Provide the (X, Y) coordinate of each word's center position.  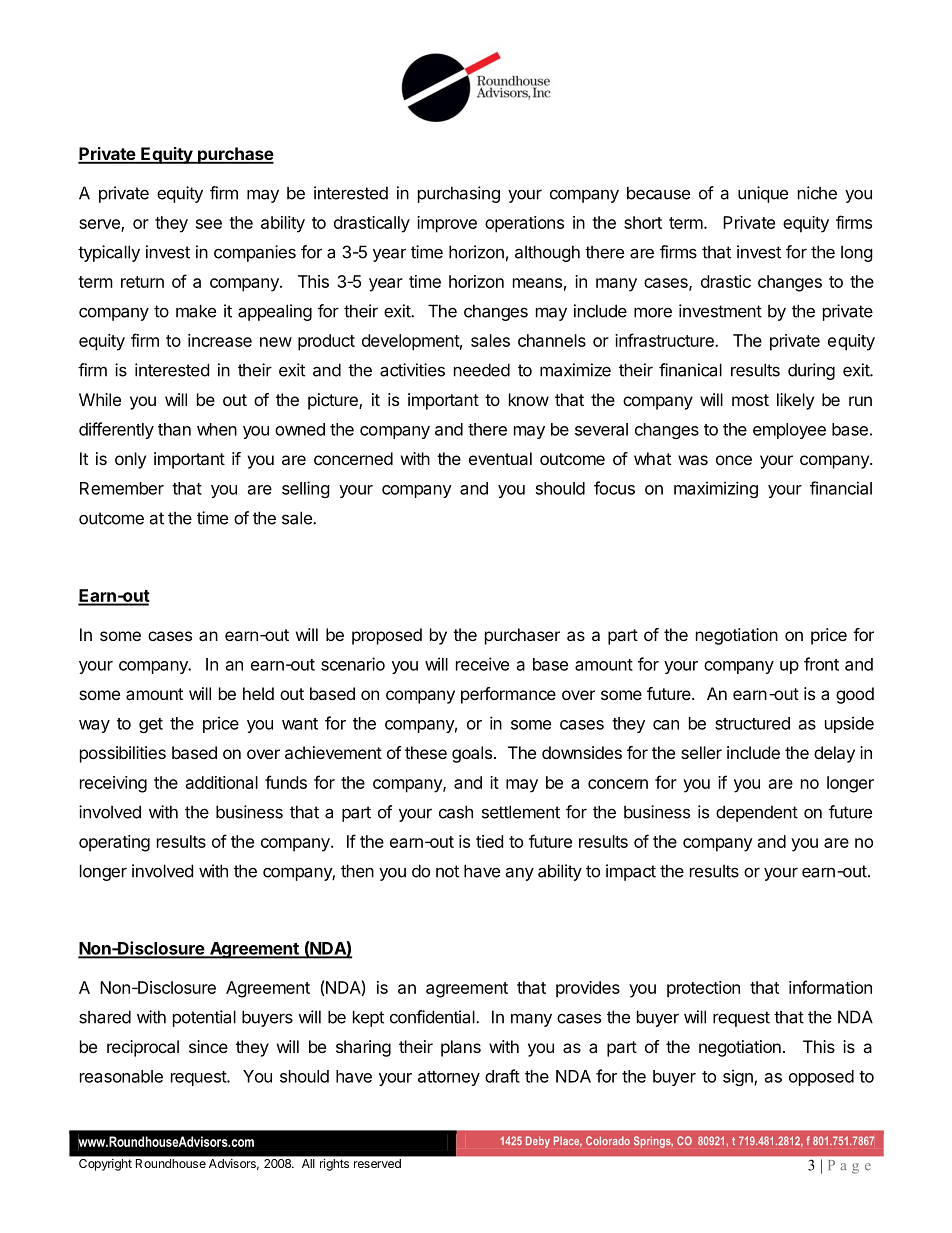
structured (752, 723)
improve (447, 224)
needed (482, 370)
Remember (122, 488)
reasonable (121, 1076)
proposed (387, 636)
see (209, 224)
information (830, 987)
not (447, 871)
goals (472, 754)
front (821, 664)
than (174, 429)
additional (222, 782)
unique (763, 194)
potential (204, 1018)
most (750, 400)
